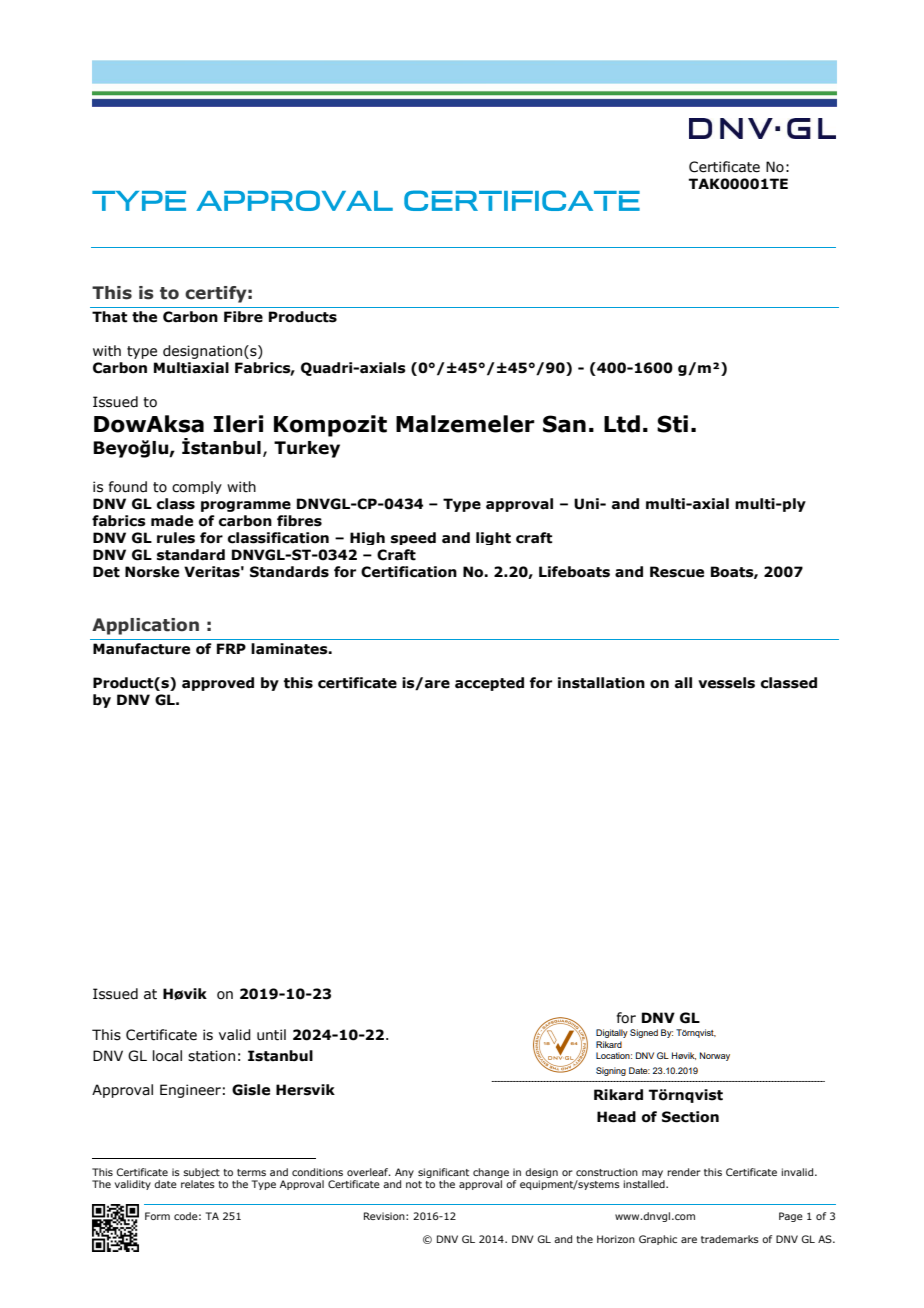 The height and width of the screenshot is (1308, 924). I want to click on San, so click(564, 424).
